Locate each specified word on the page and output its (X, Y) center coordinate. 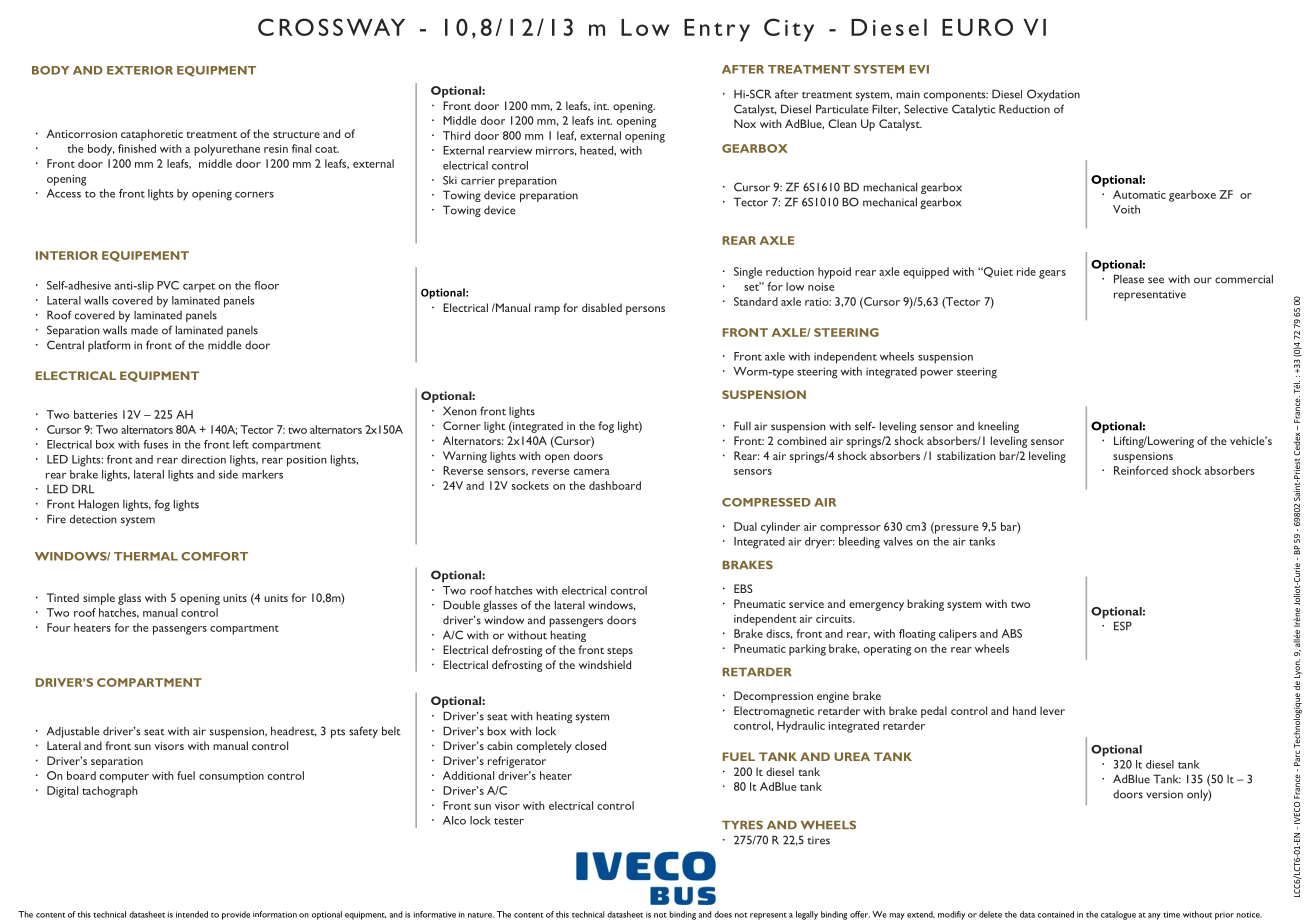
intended (192, 914)
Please (1129, 279)
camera (592, 472)
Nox (745, 123)
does (723, 914)
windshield (605, 664)
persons (645, 310)
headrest (294, 731)
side (228, 474)
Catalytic (974, 110)
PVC (168, 285)
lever (1052, 710)
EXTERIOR (140, 70)
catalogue (1118, 915)
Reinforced (1141, 470)
